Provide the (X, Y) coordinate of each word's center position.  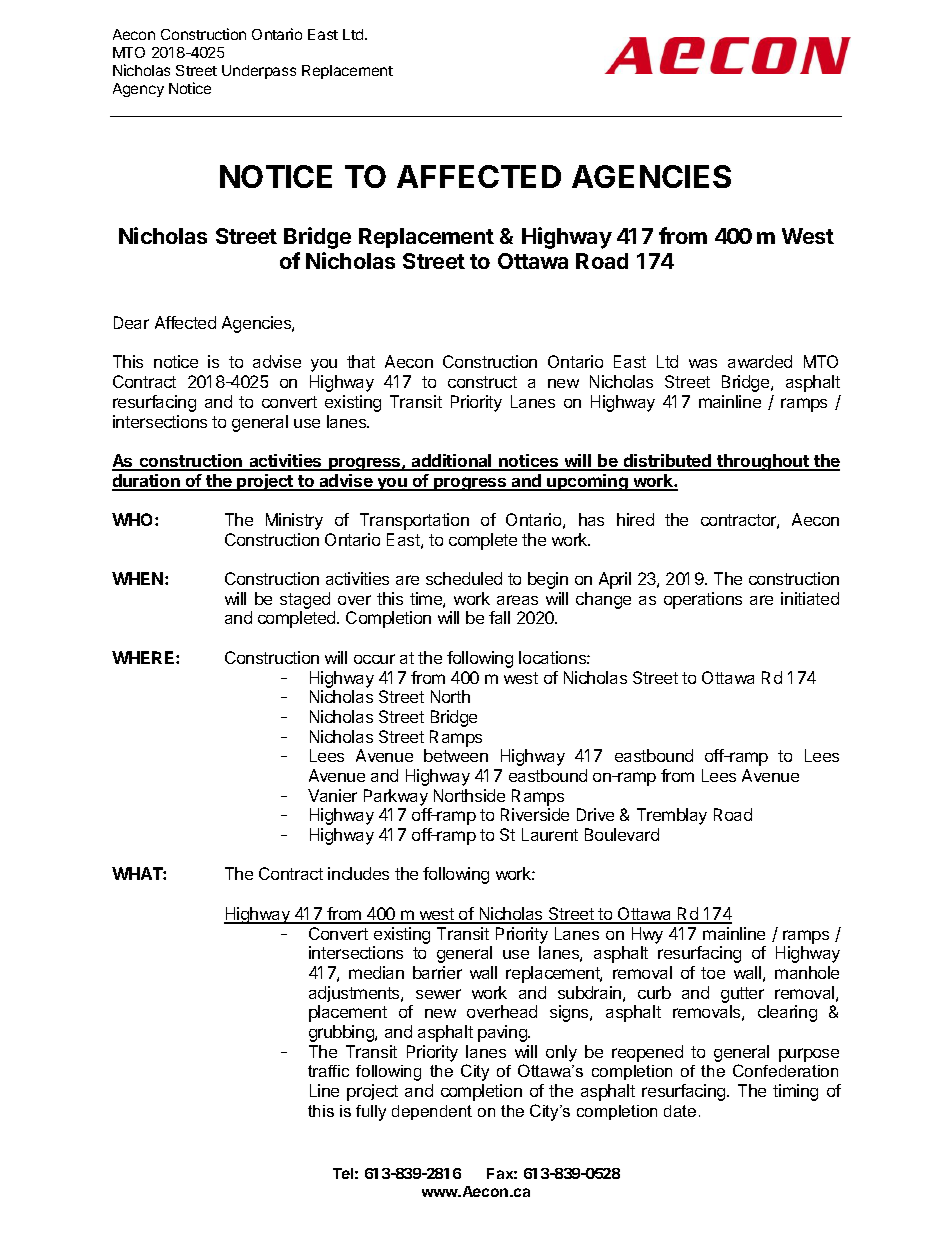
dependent (432, 1112)
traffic (328, 1071)
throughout (763, 462)
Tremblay (672, 816)
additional (452, 462)
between (456, 755)
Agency (138, 90)
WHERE (144, 657)
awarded (760, 361)
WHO (134, 519)
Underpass (259, 72)
